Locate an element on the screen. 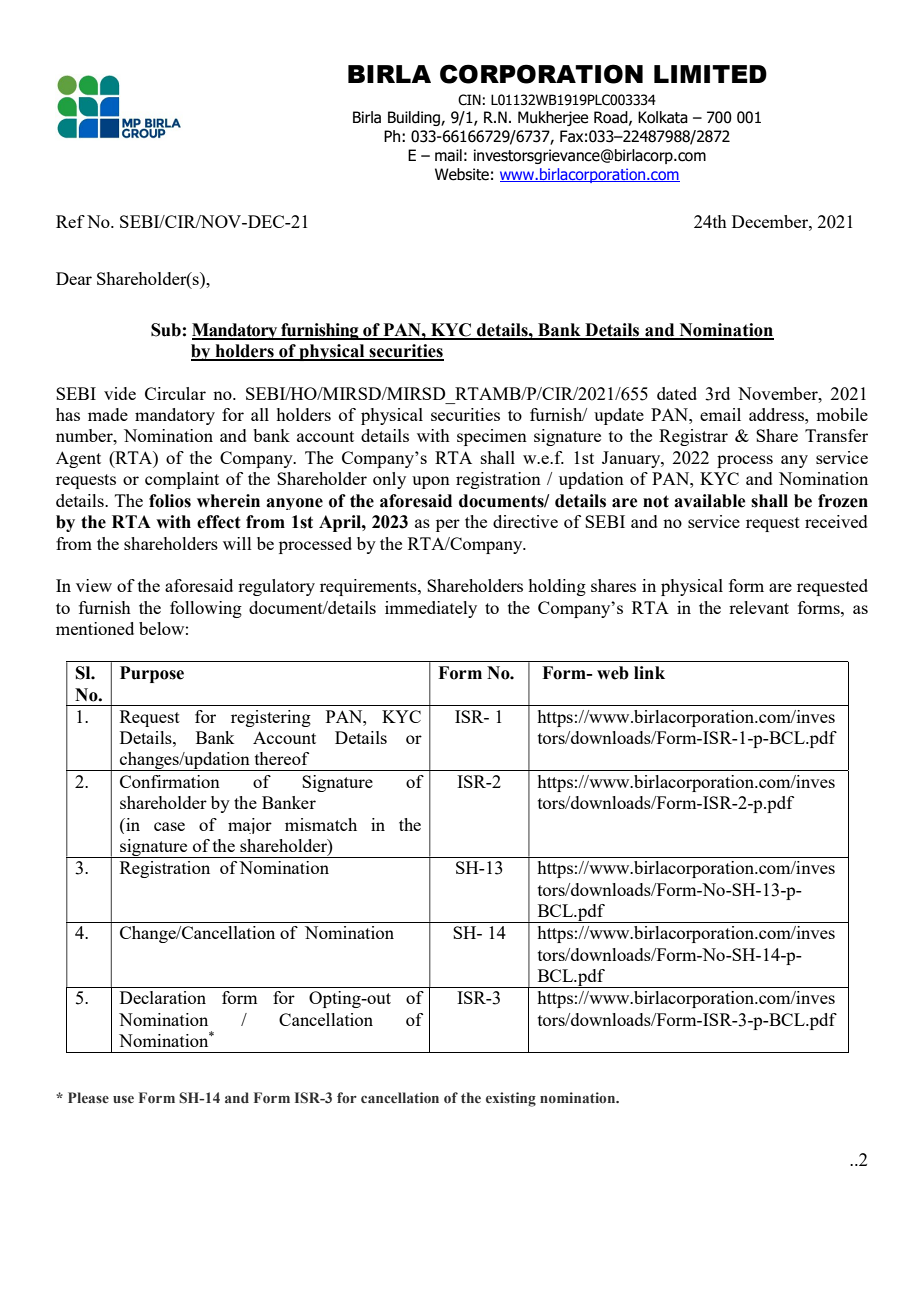 The image size is (924, 1308). link is located at coordinates (649, 672).
